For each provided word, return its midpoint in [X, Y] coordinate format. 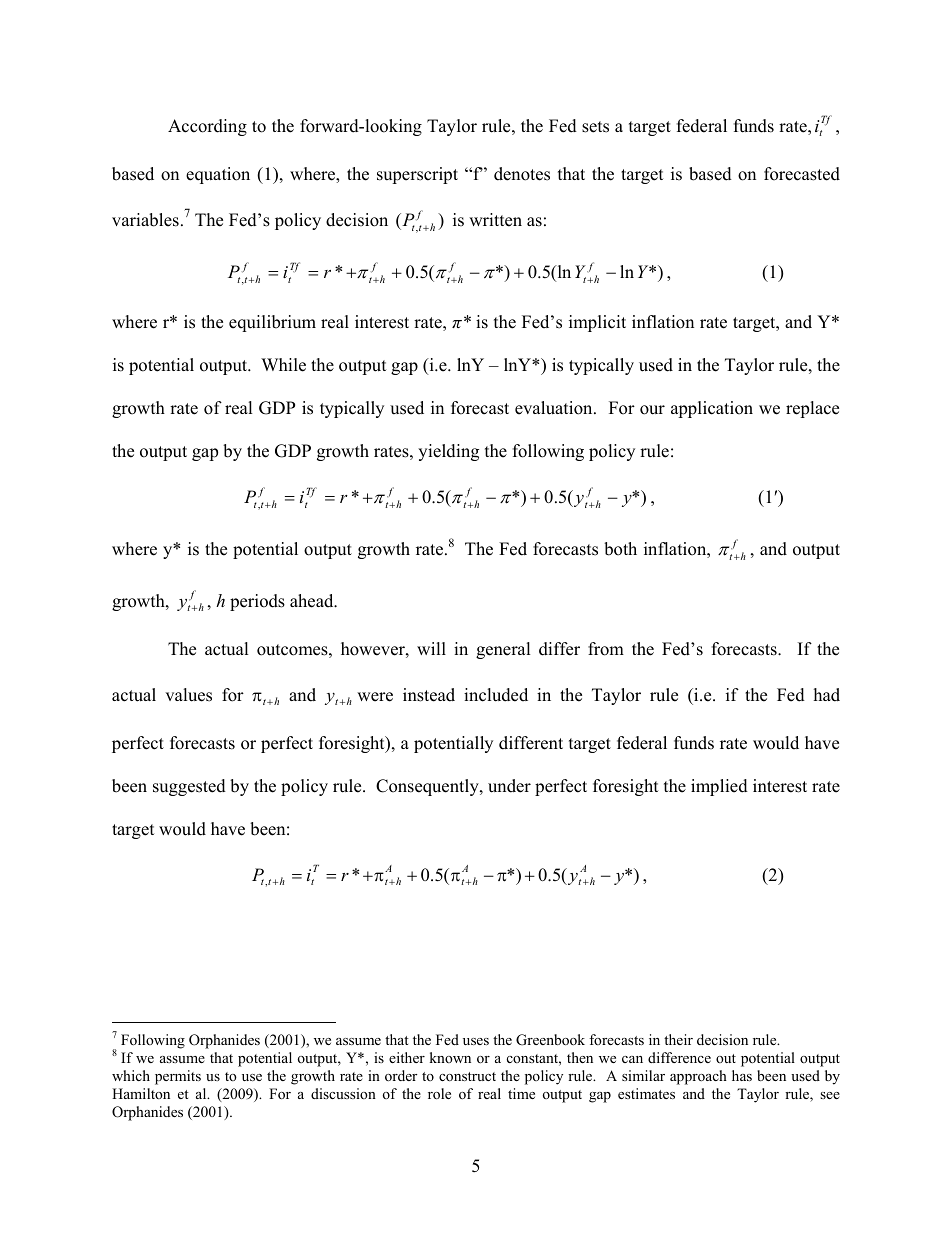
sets [595, 127]
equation [218, 175]
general [503, 650]
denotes [522, 174]
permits [178, 1077]
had [827, 695]
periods [257, 602]
